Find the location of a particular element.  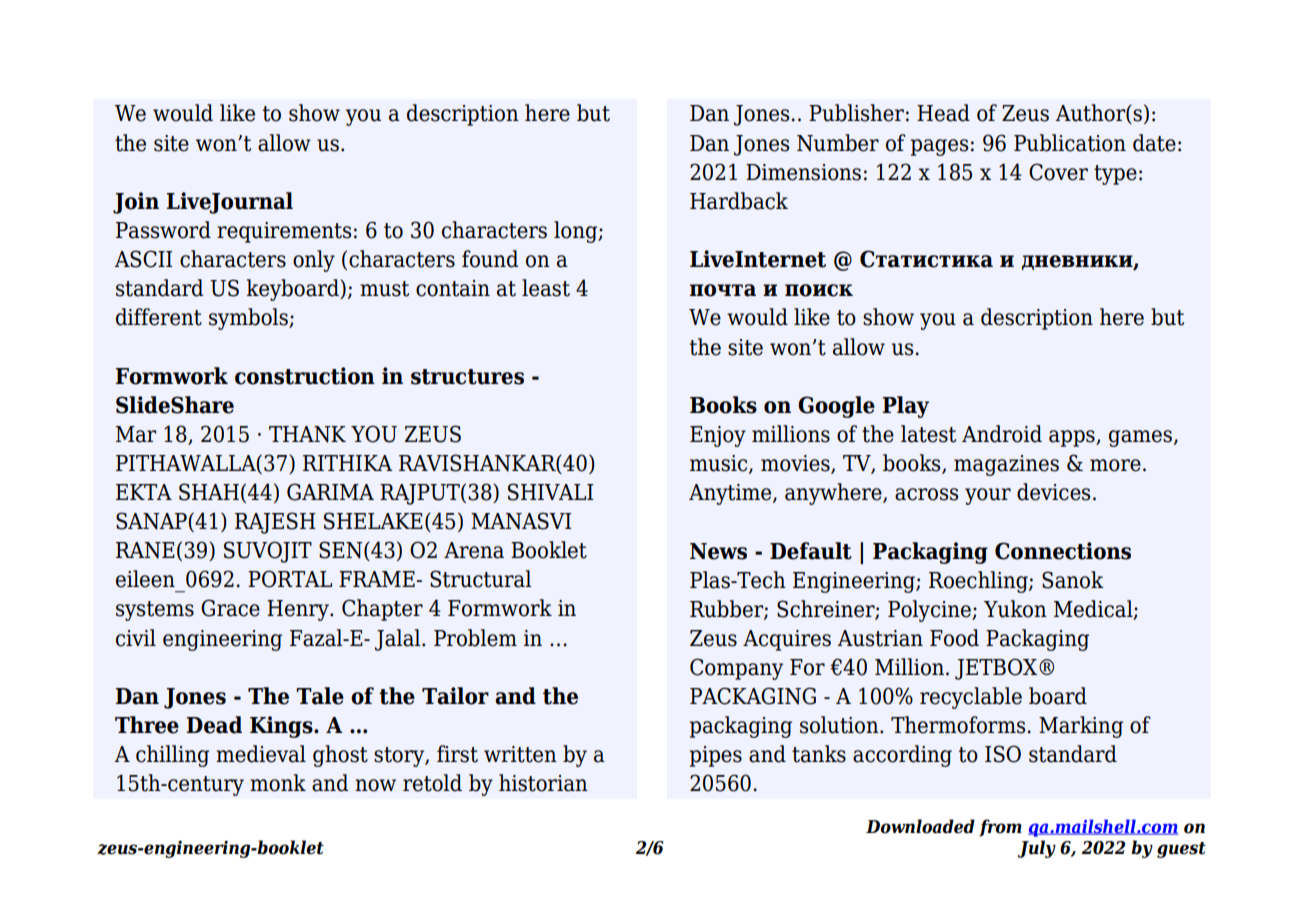

music is located at coordinates (720, 464).
